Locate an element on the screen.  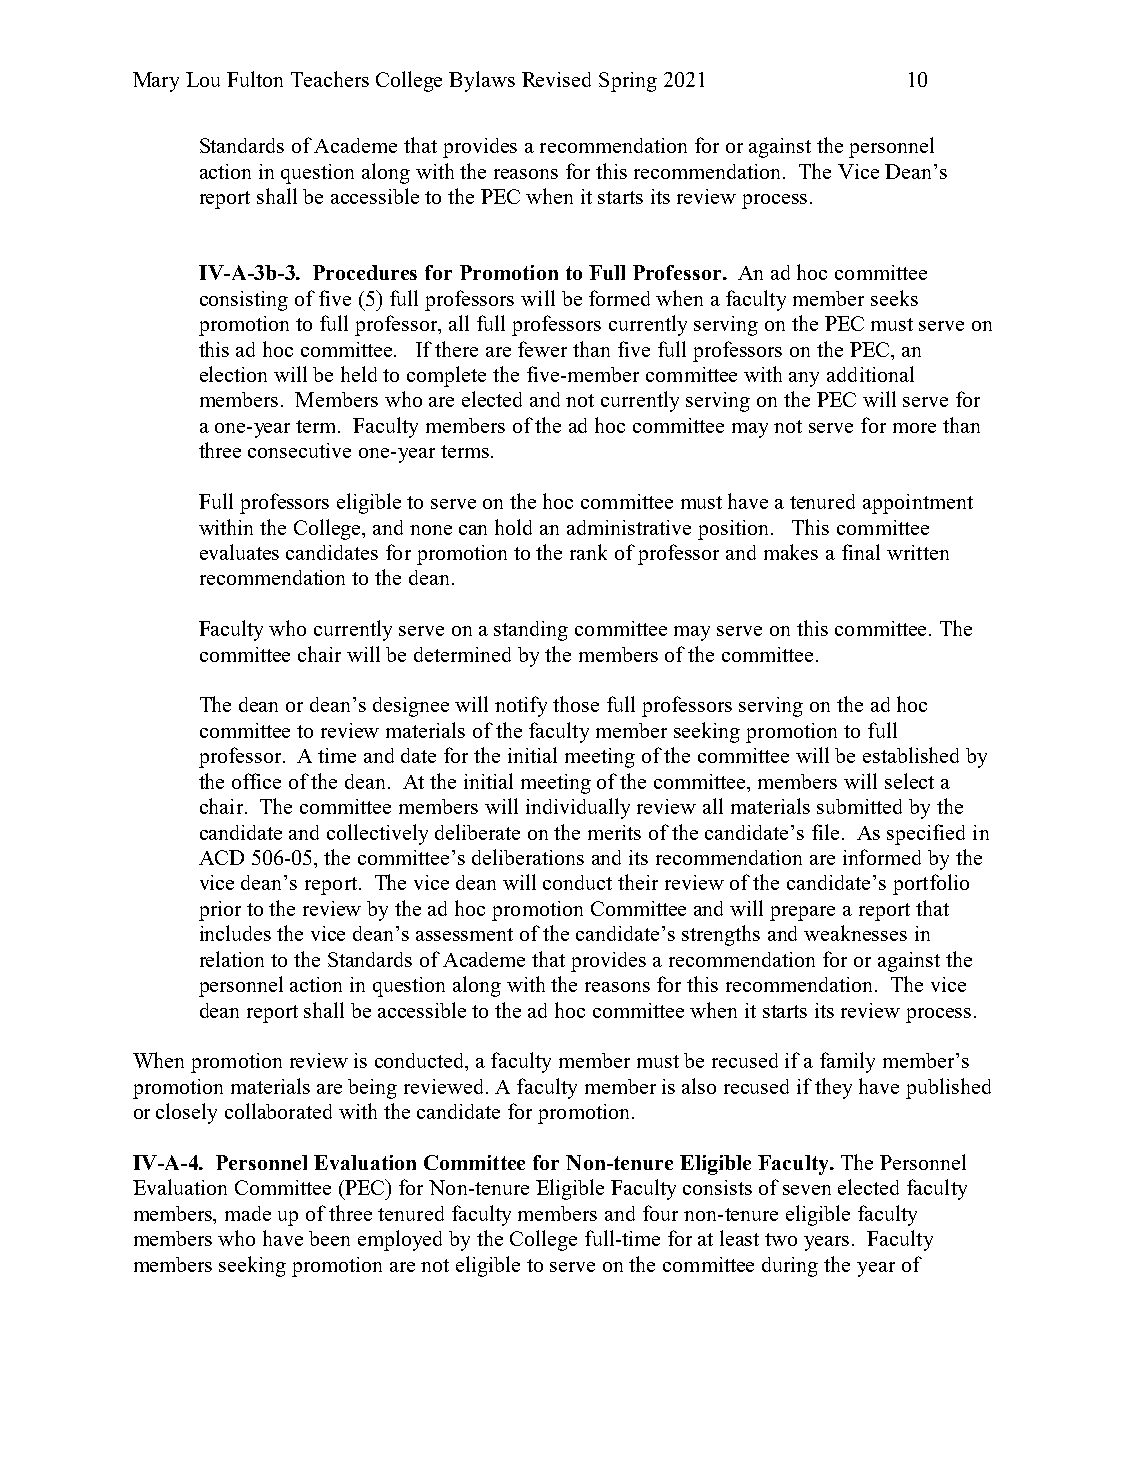
deliberations is located at coordinates (528, 857).
